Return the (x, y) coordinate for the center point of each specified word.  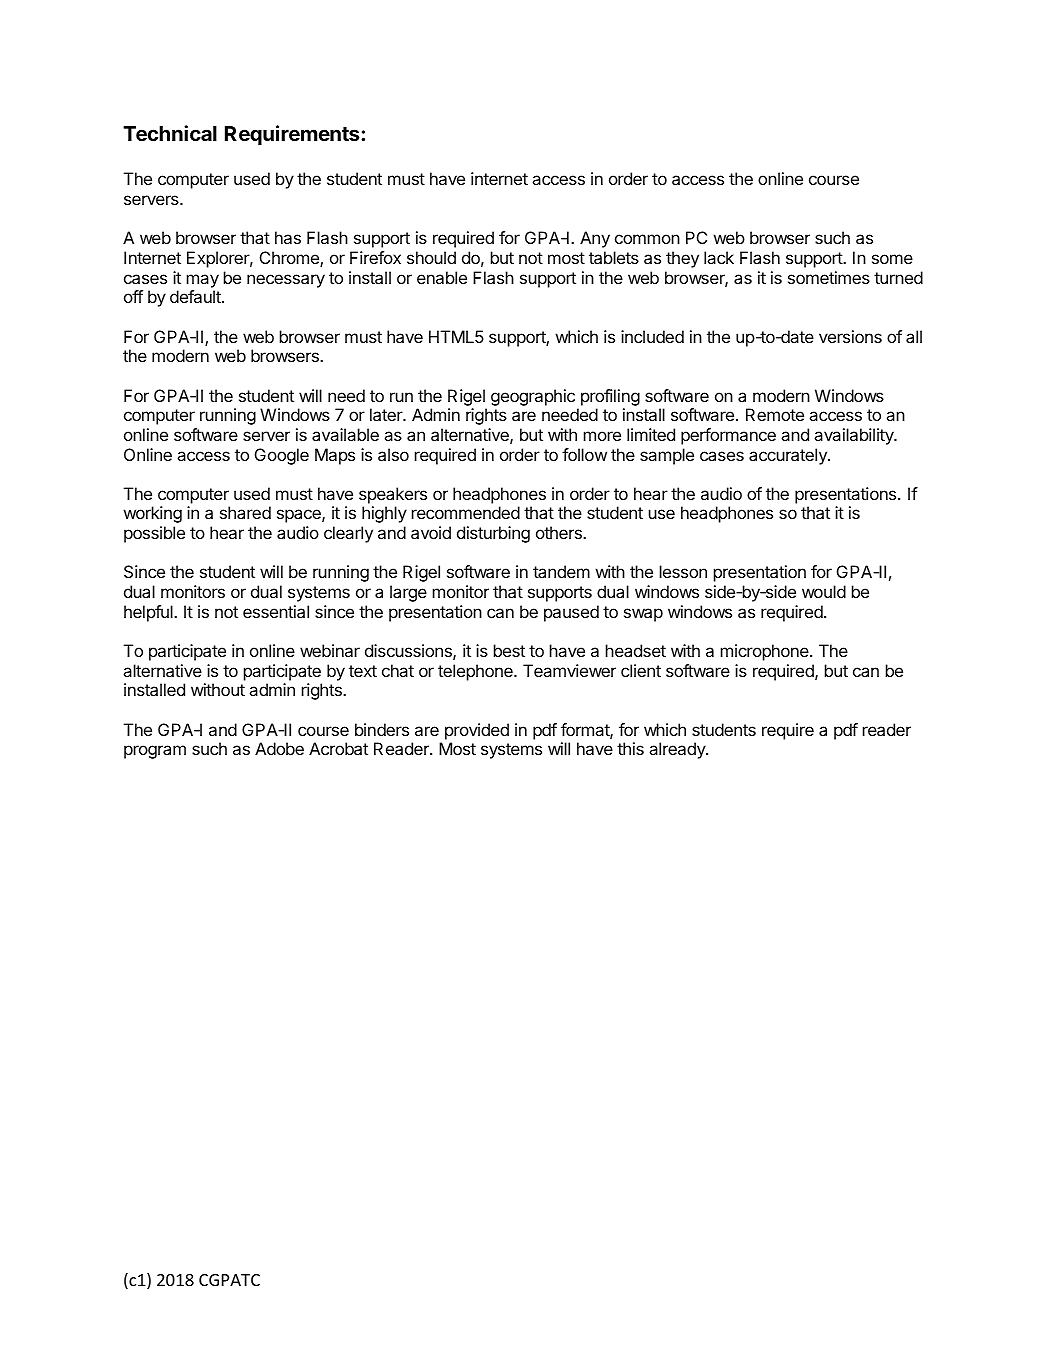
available (345, 434)
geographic (533, 397)
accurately (789, 456)
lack (719, 257)
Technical (170, 133)
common (647, 239)
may (203, 281)
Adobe (279, 748)
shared (245, 512)
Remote (775, 414)
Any (595, 239)
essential (276, 611)
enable (442, 277)
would (824, 591)
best (509, 650)
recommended (466, 512)
